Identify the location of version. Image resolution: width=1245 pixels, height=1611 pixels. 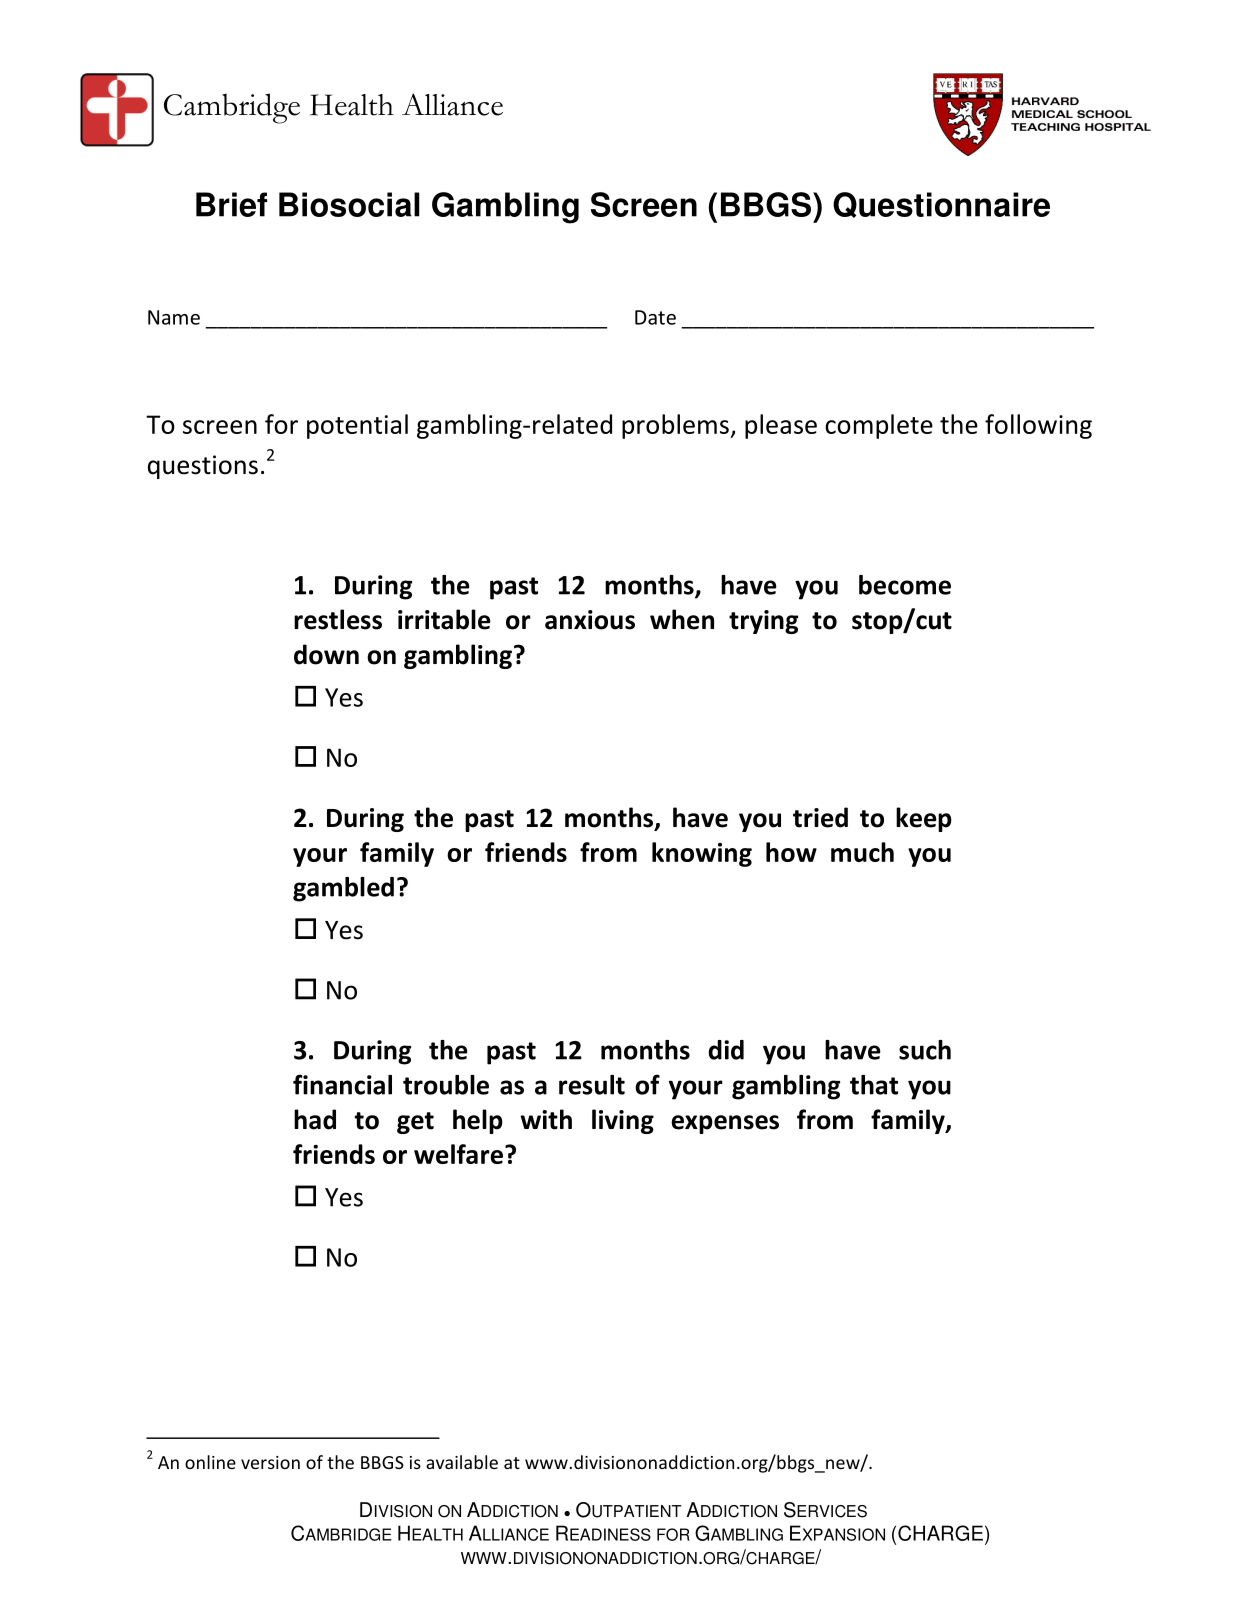
(270, 1462).
